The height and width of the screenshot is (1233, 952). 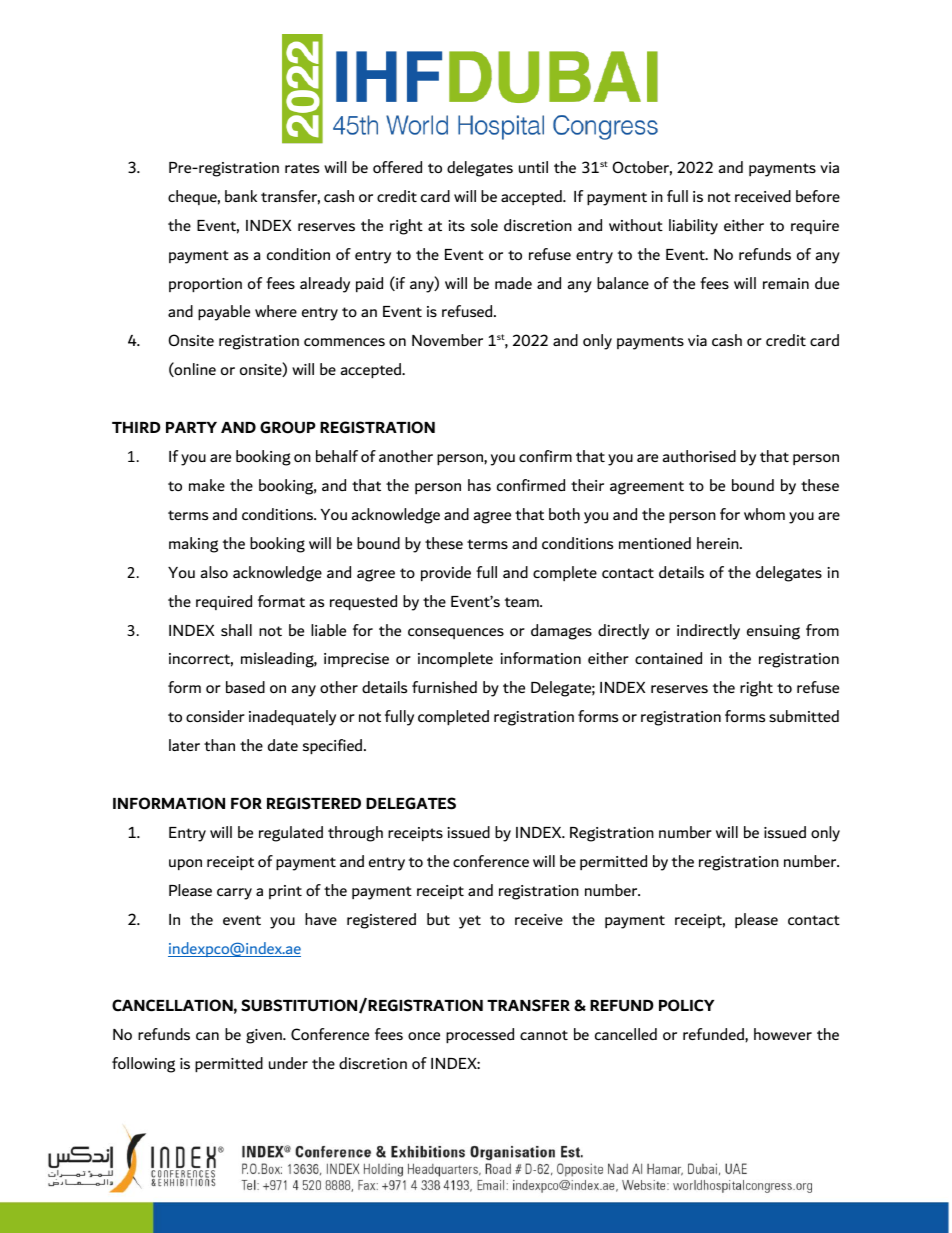 I want to click on shall, so click(x=236, y=630).
